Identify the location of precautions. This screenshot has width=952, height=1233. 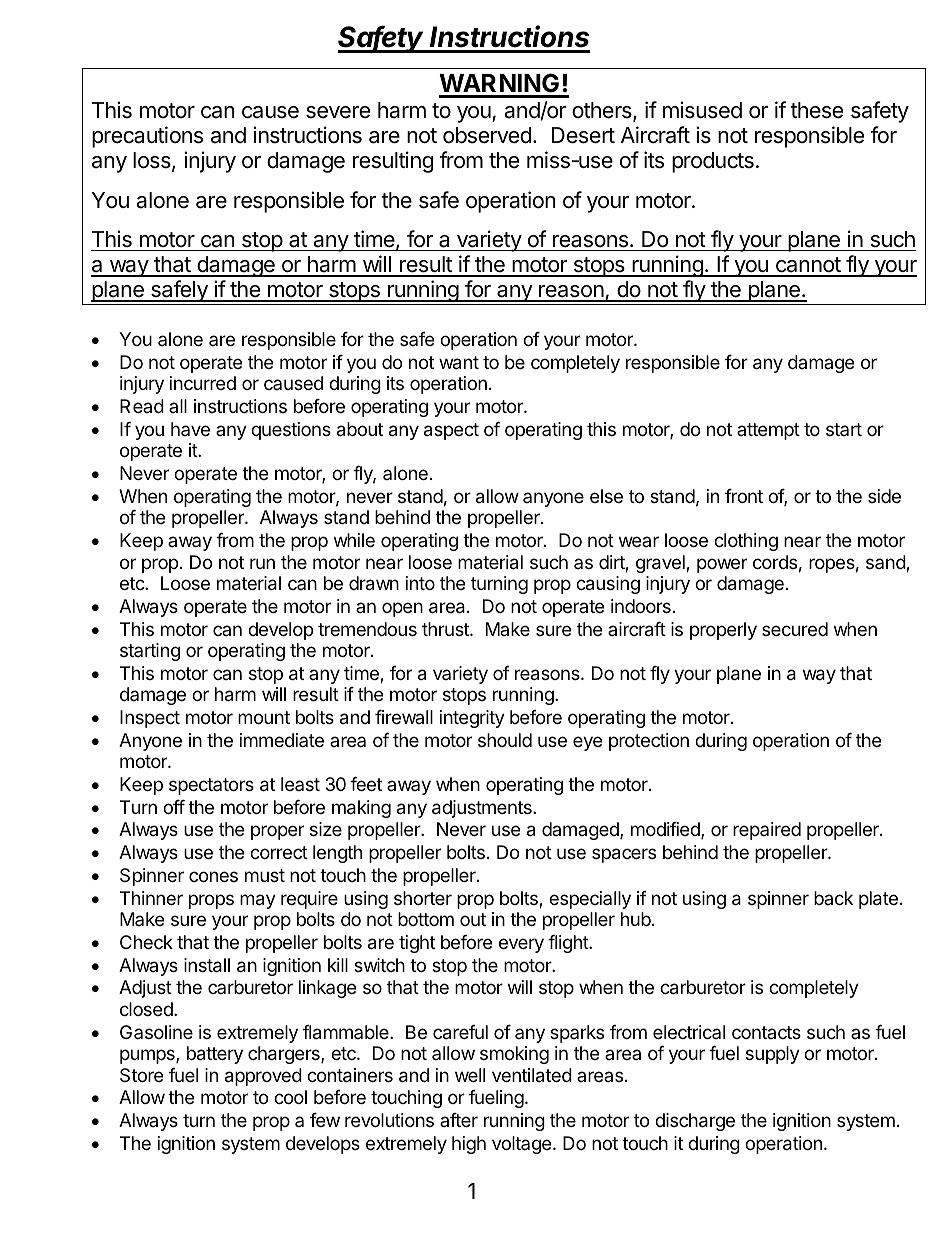
(147, 137).
